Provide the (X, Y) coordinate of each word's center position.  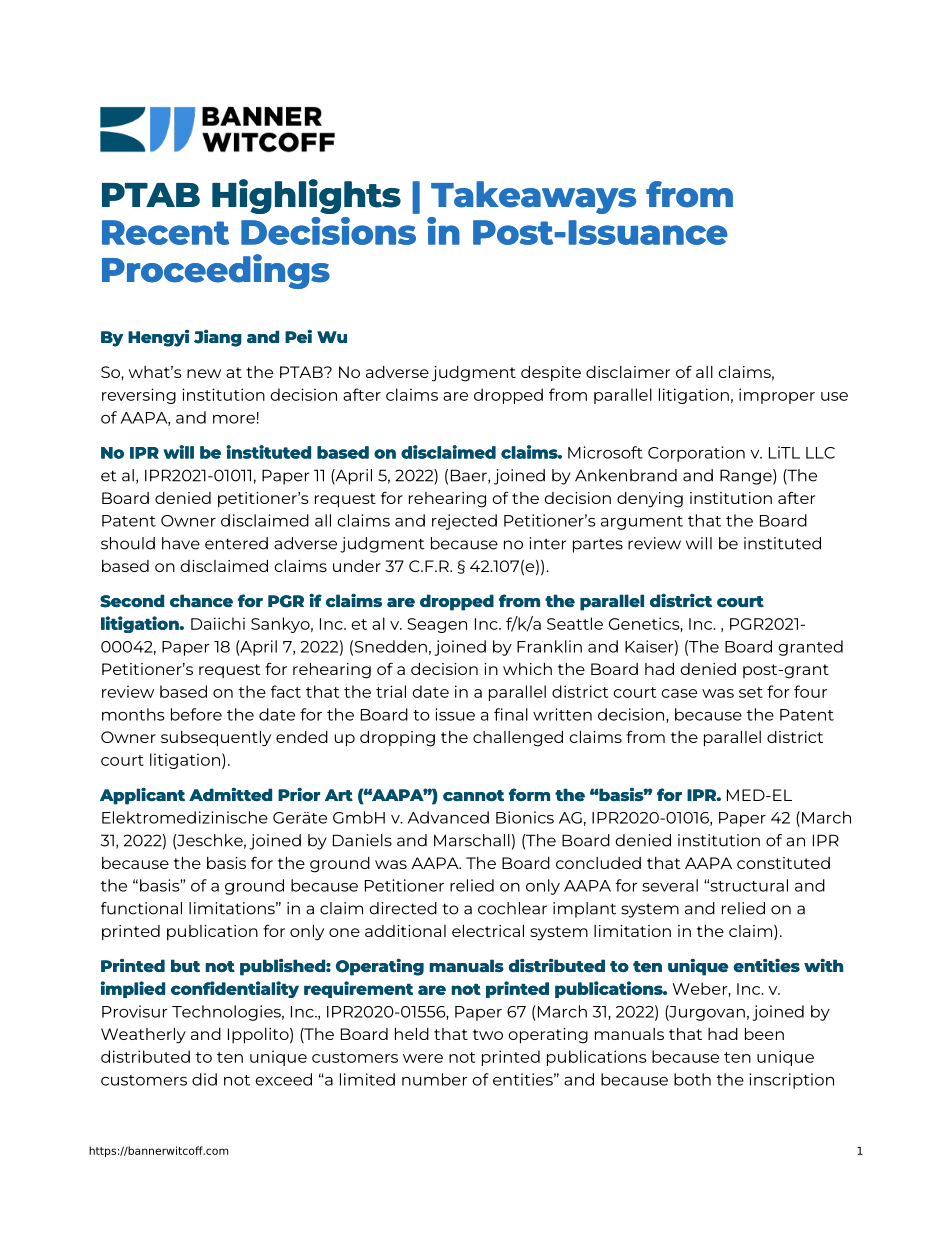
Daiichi (218, 623)
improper (777, 396)
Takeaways (533, 197)
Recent (165, 232)
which (527, 669)
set (751, 692)
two (488, 1034)
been (764, 1034)
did (204, 1079)
